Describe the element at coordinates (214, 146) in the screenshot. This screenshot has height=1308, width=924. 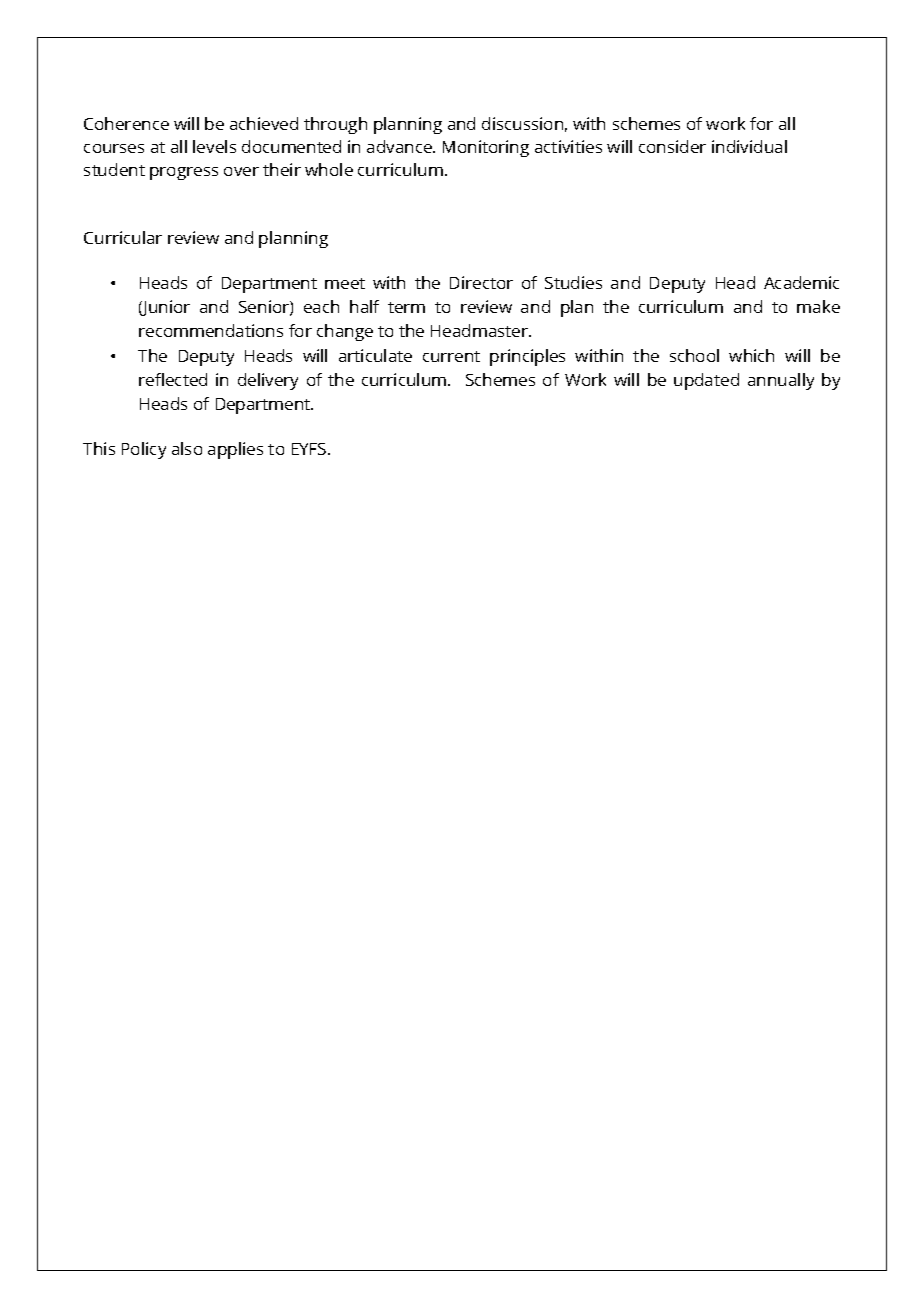
I see `levels` at that location.
